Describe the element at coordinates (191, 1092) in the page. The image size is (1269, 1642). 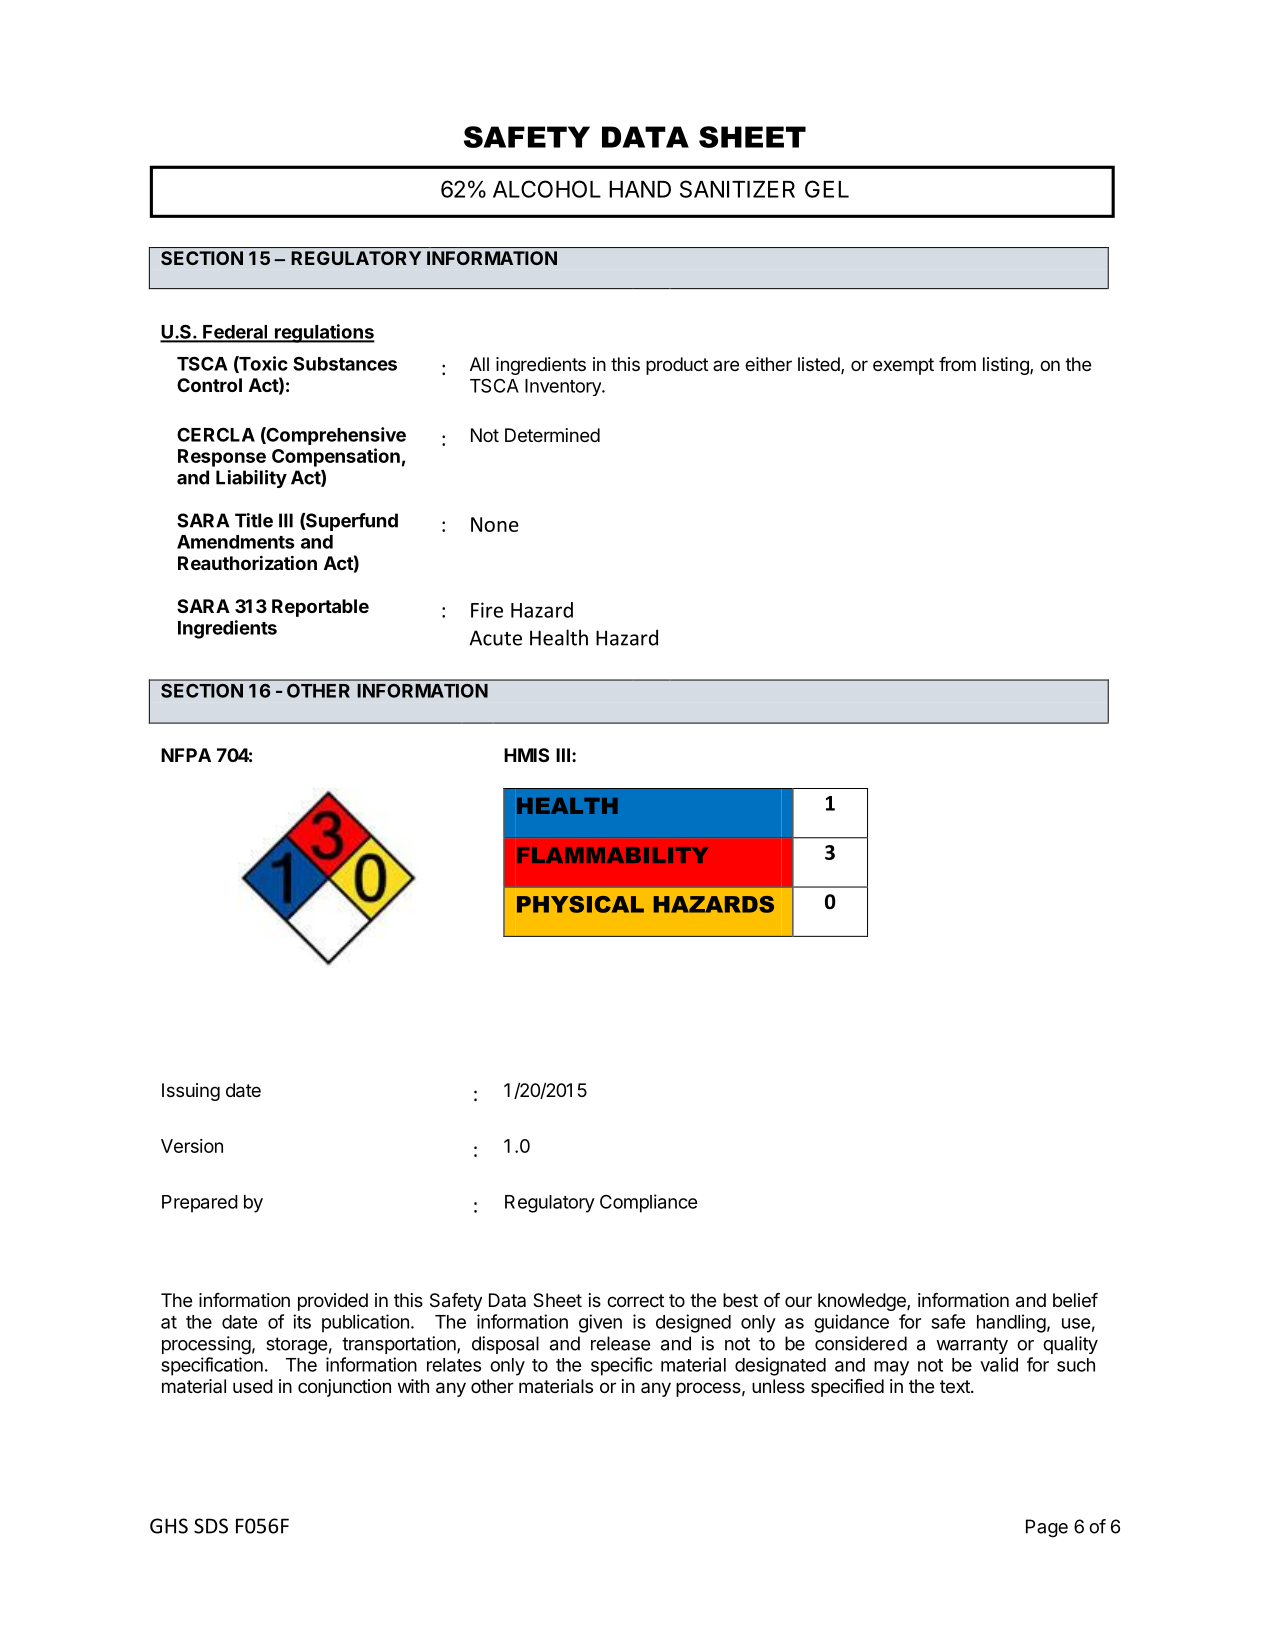
I see `Issuing` at that location.
